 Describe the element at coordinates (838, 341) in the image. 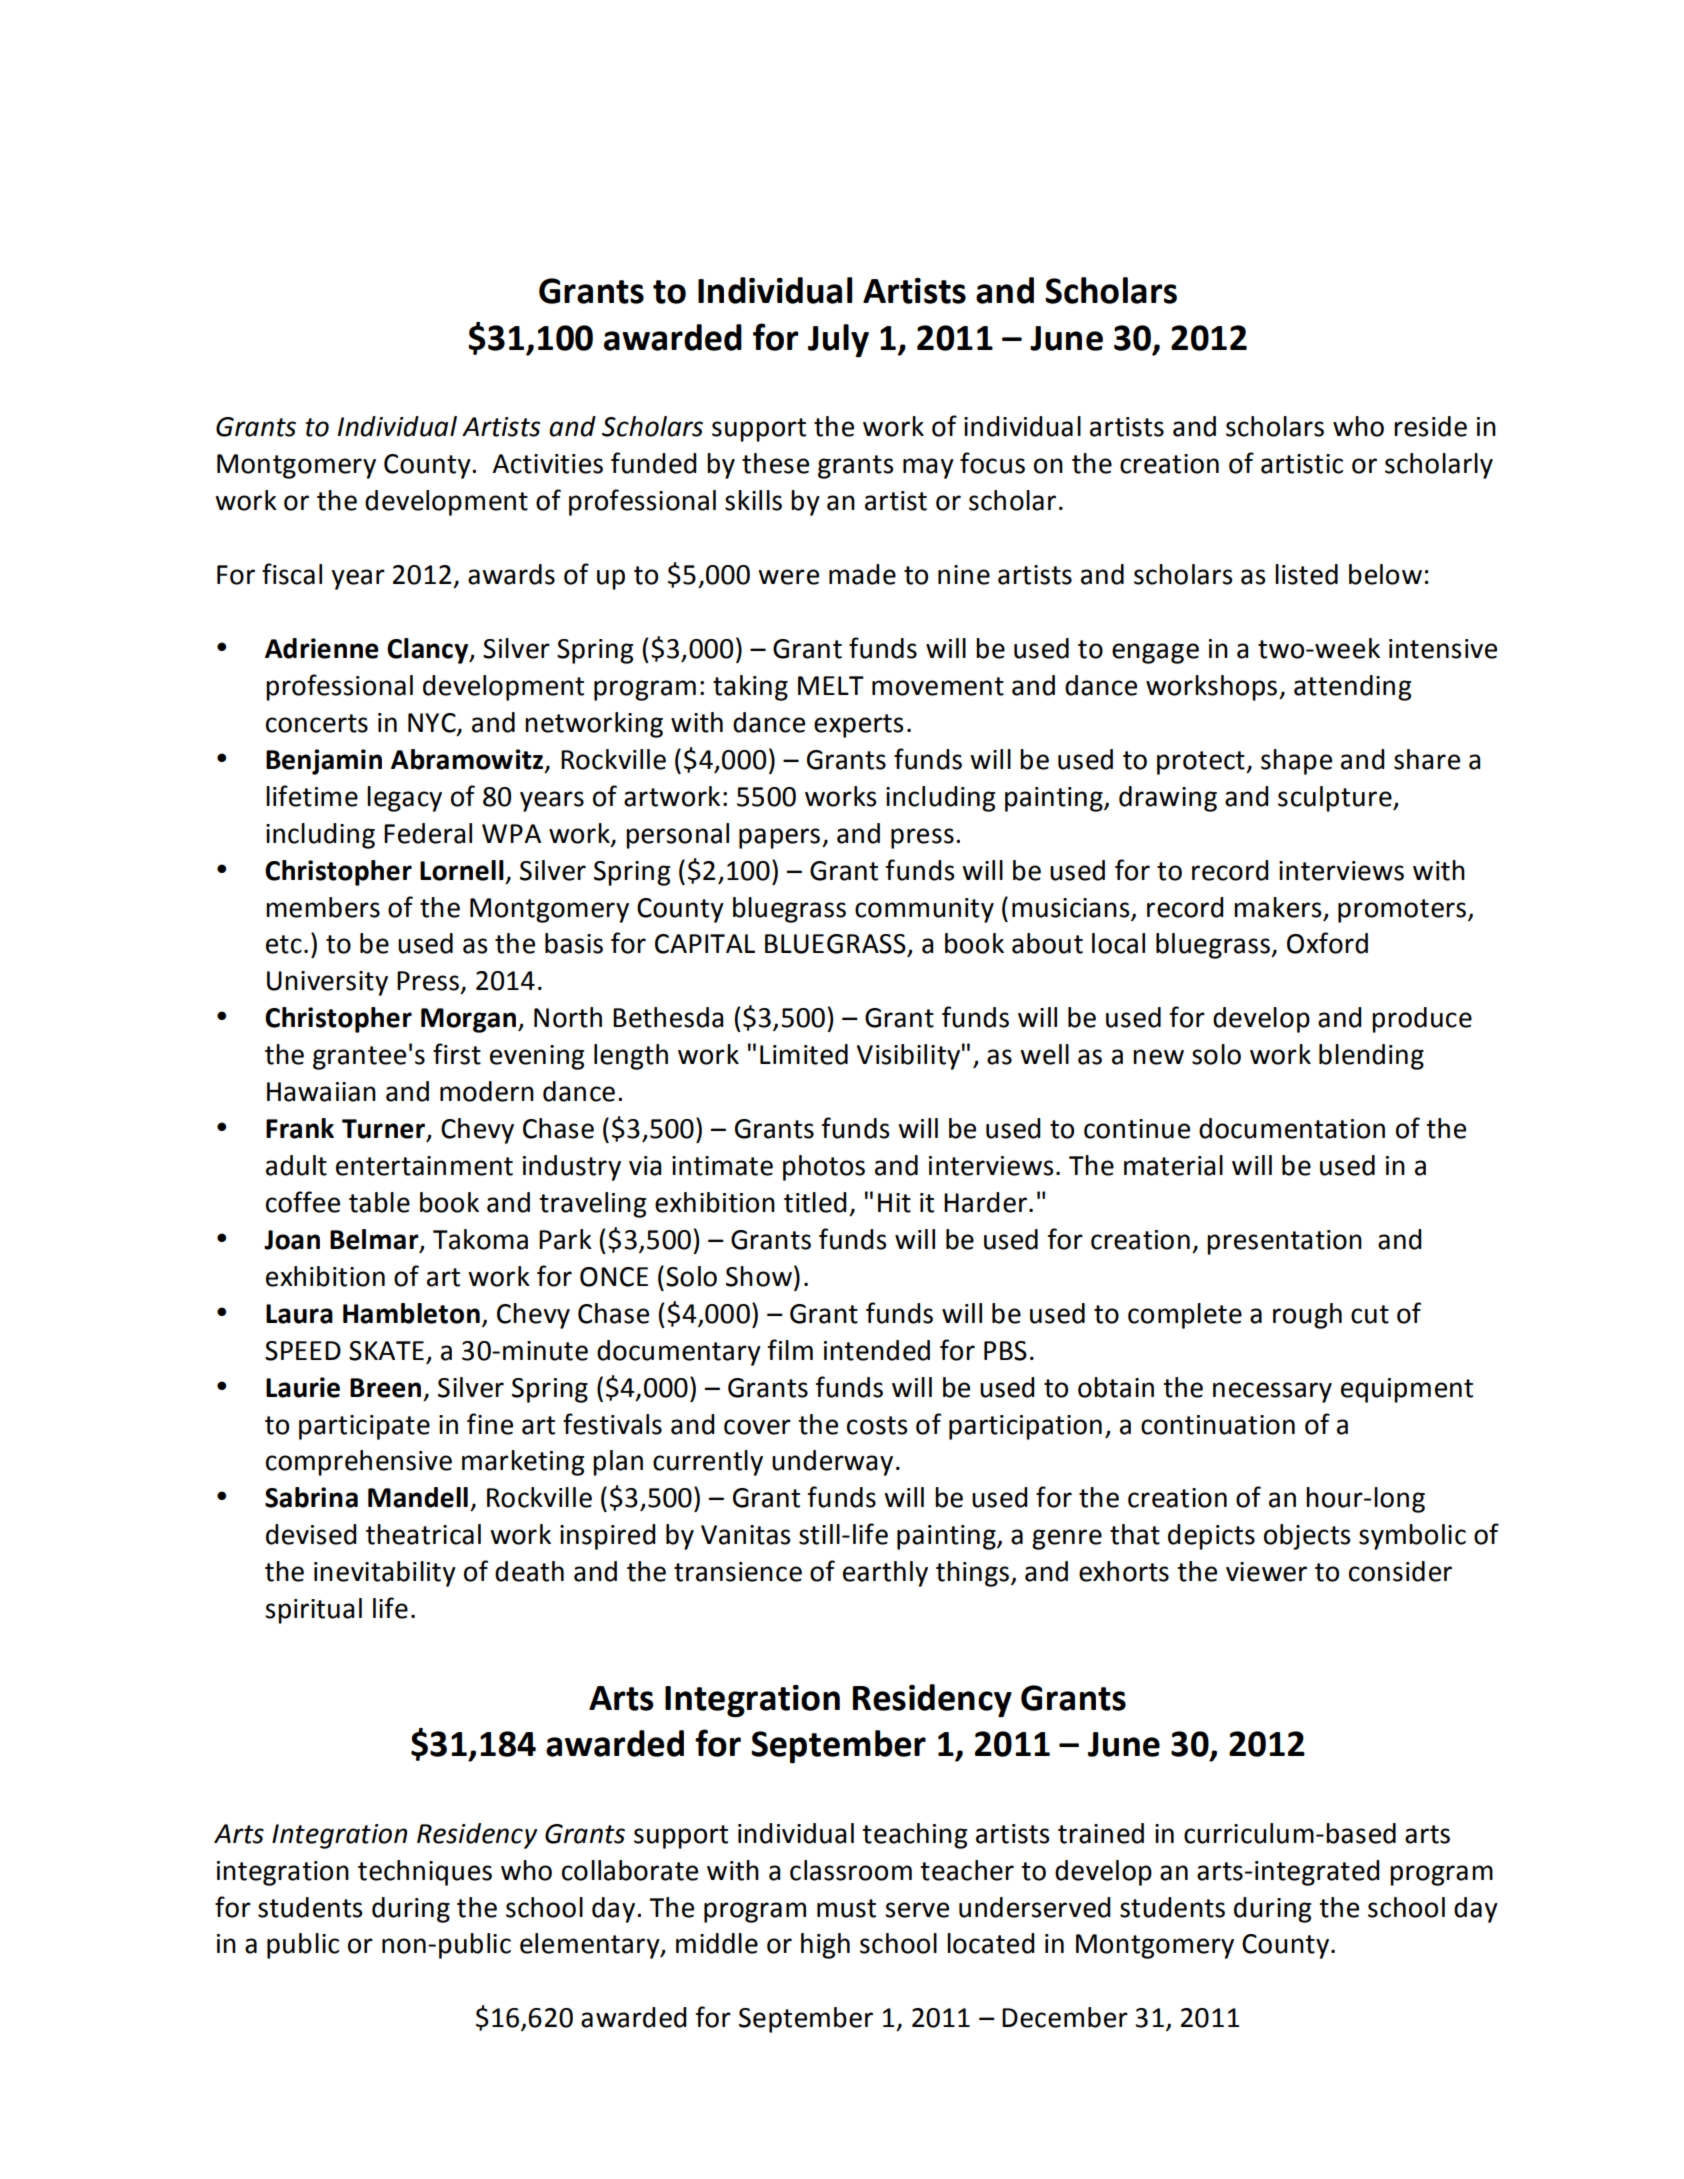

I see `July` at that location.
